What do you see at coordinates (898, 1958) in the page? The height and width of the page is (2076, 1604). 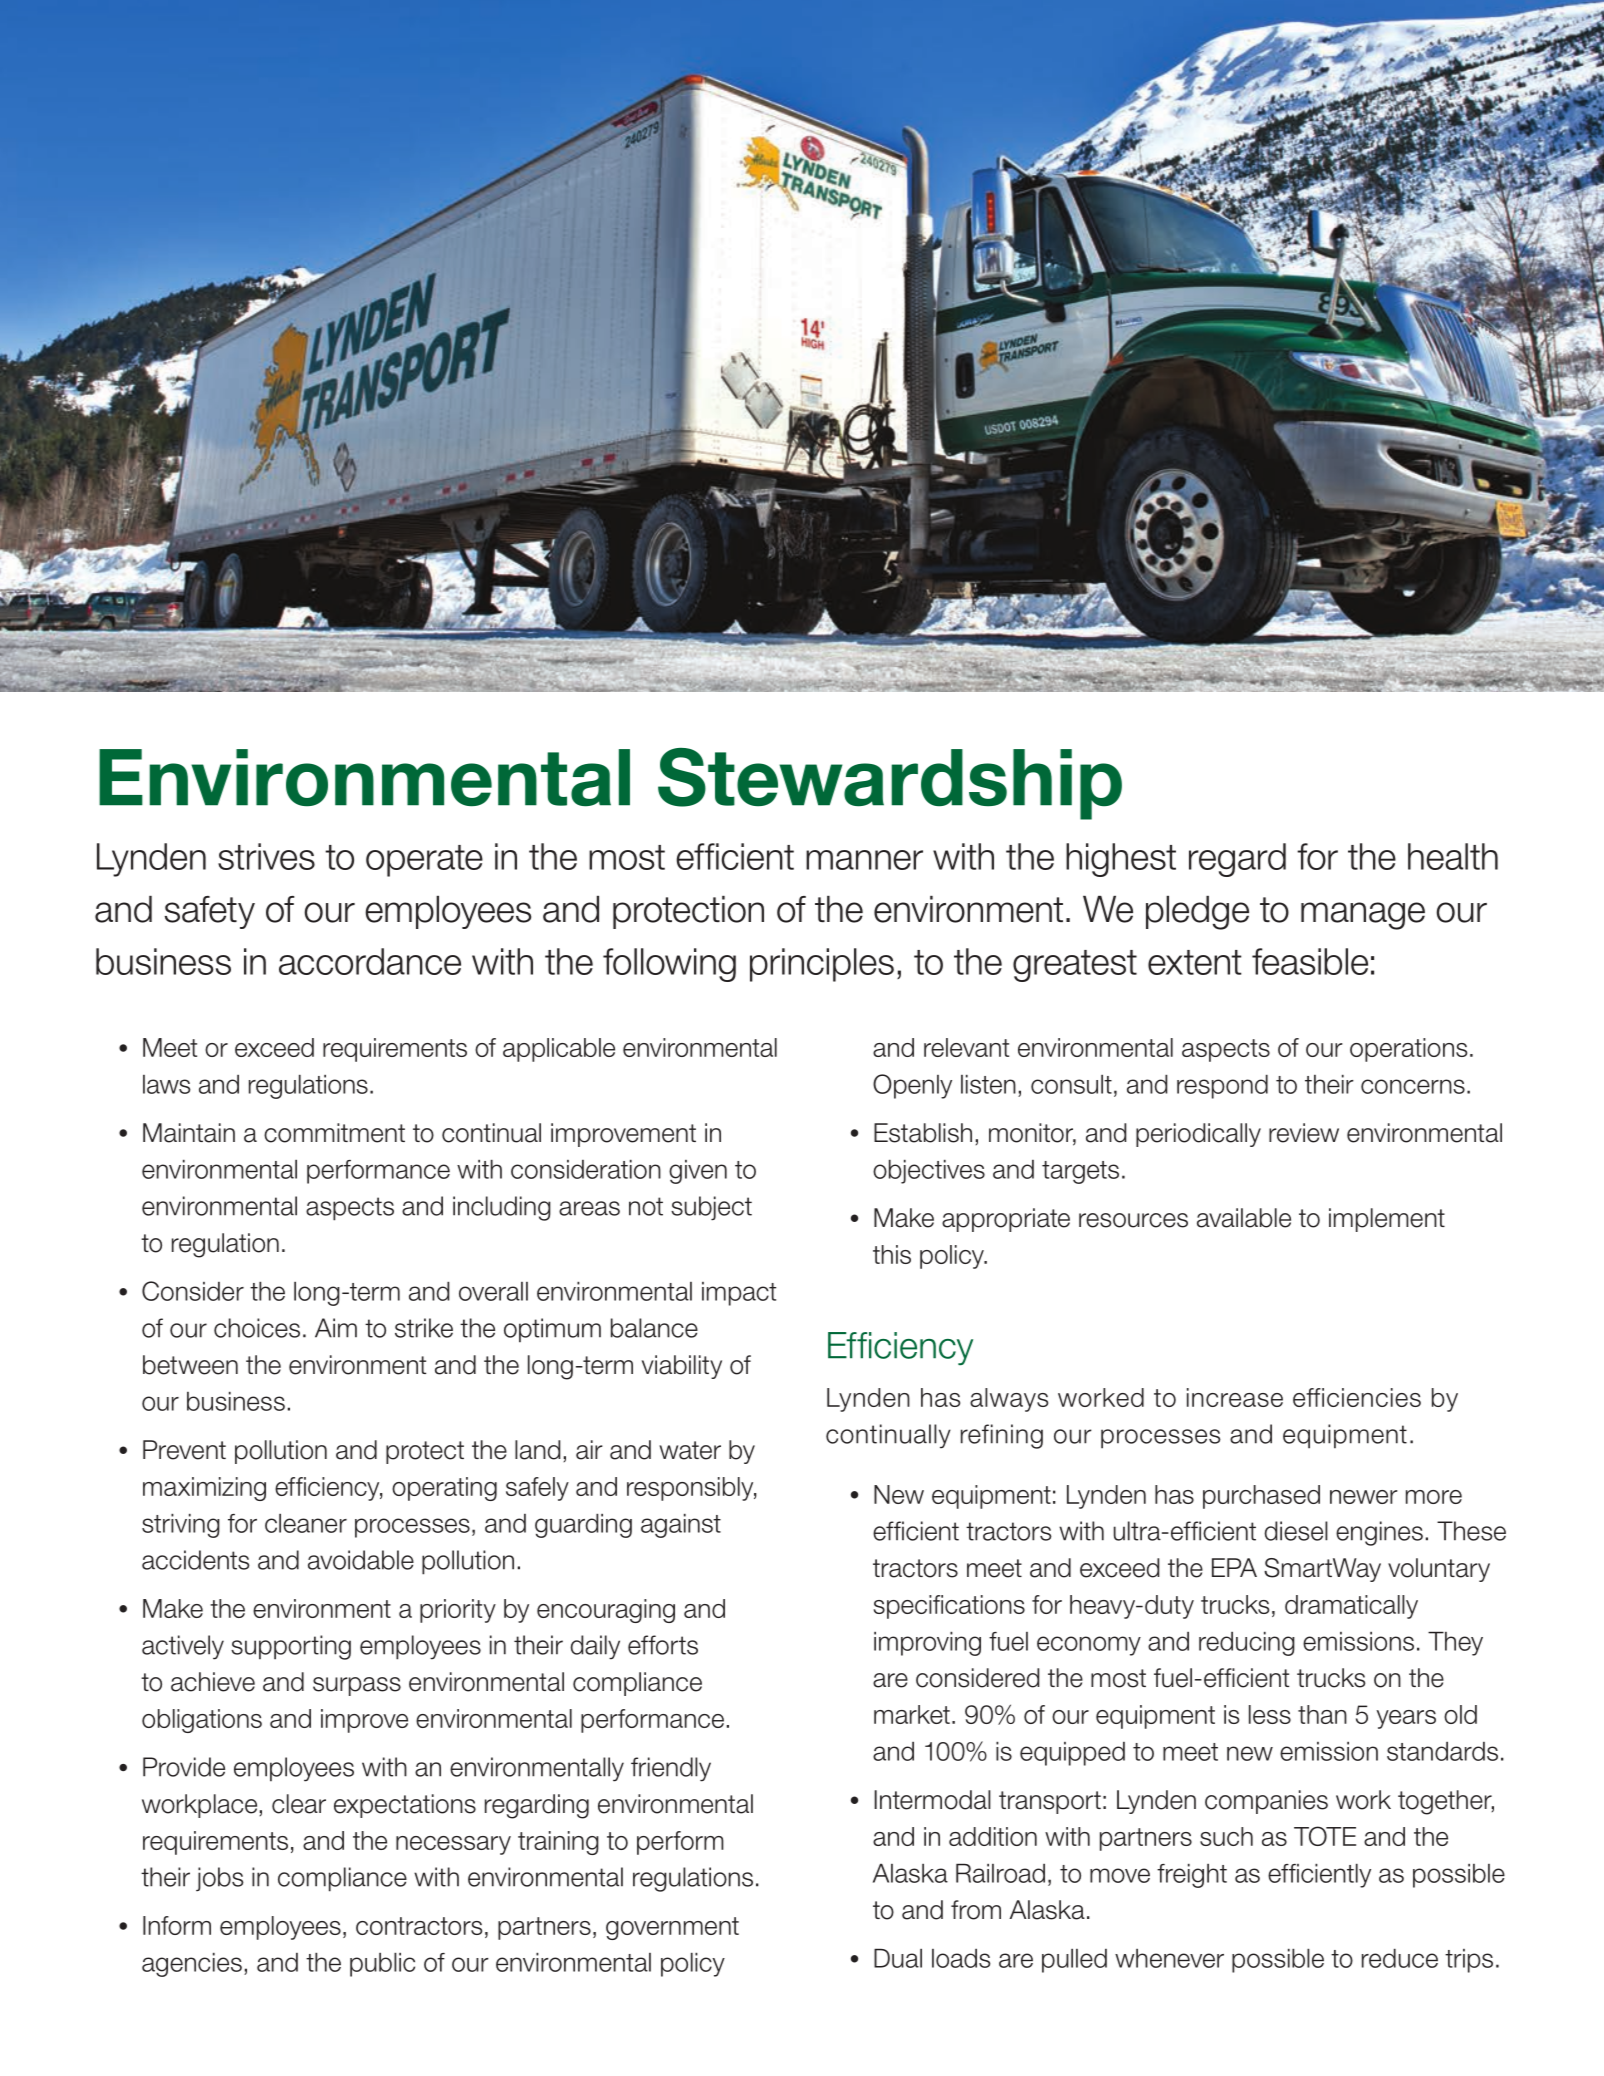 I see `Dual` at bounding box center [898, 1958].
